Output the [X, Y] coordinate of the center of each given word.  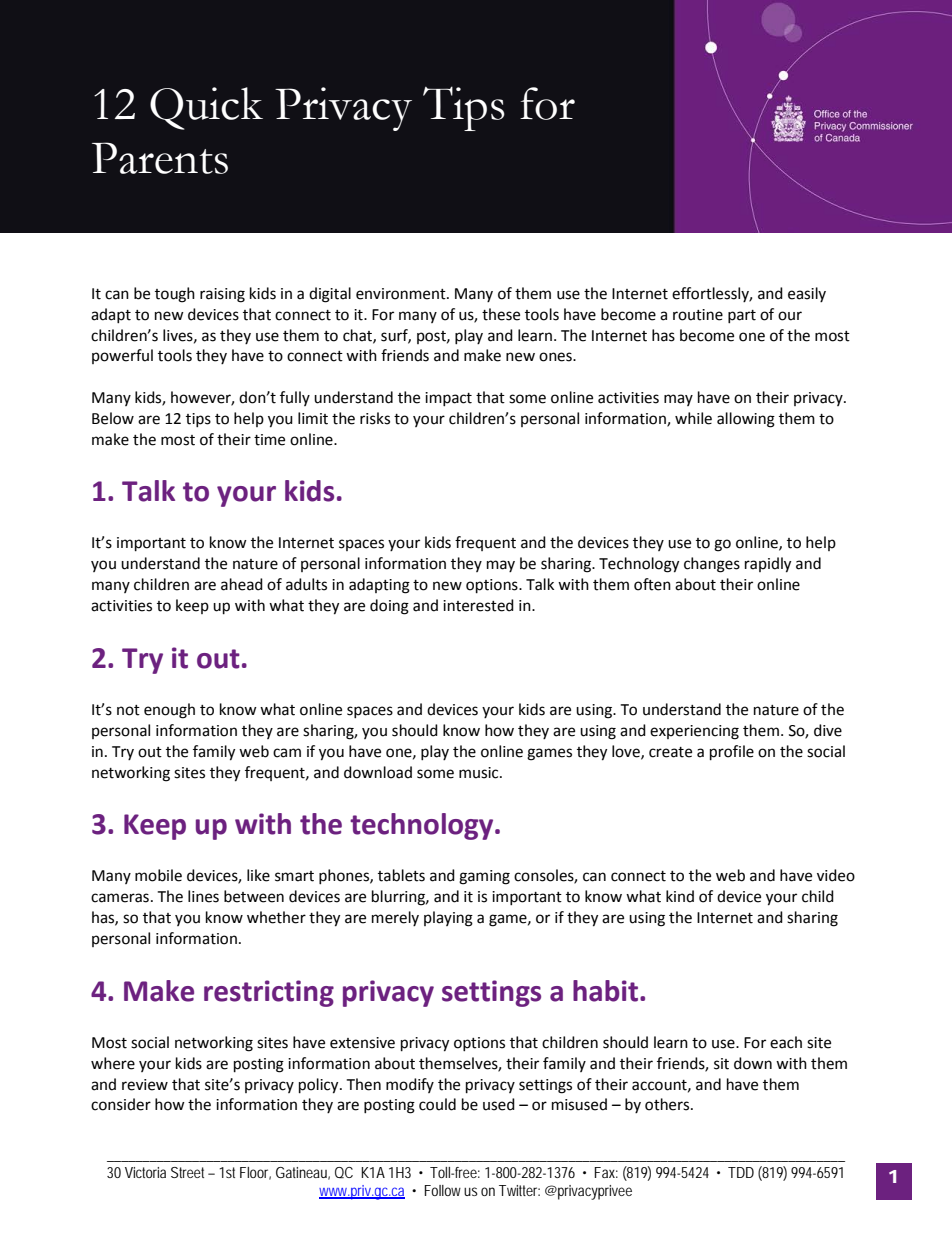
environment [402, 294]
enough [169, 711]
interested [478, 605]
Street [190, 1172]
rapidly [768, 565]
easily [807, 294]
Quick [206, 108]
